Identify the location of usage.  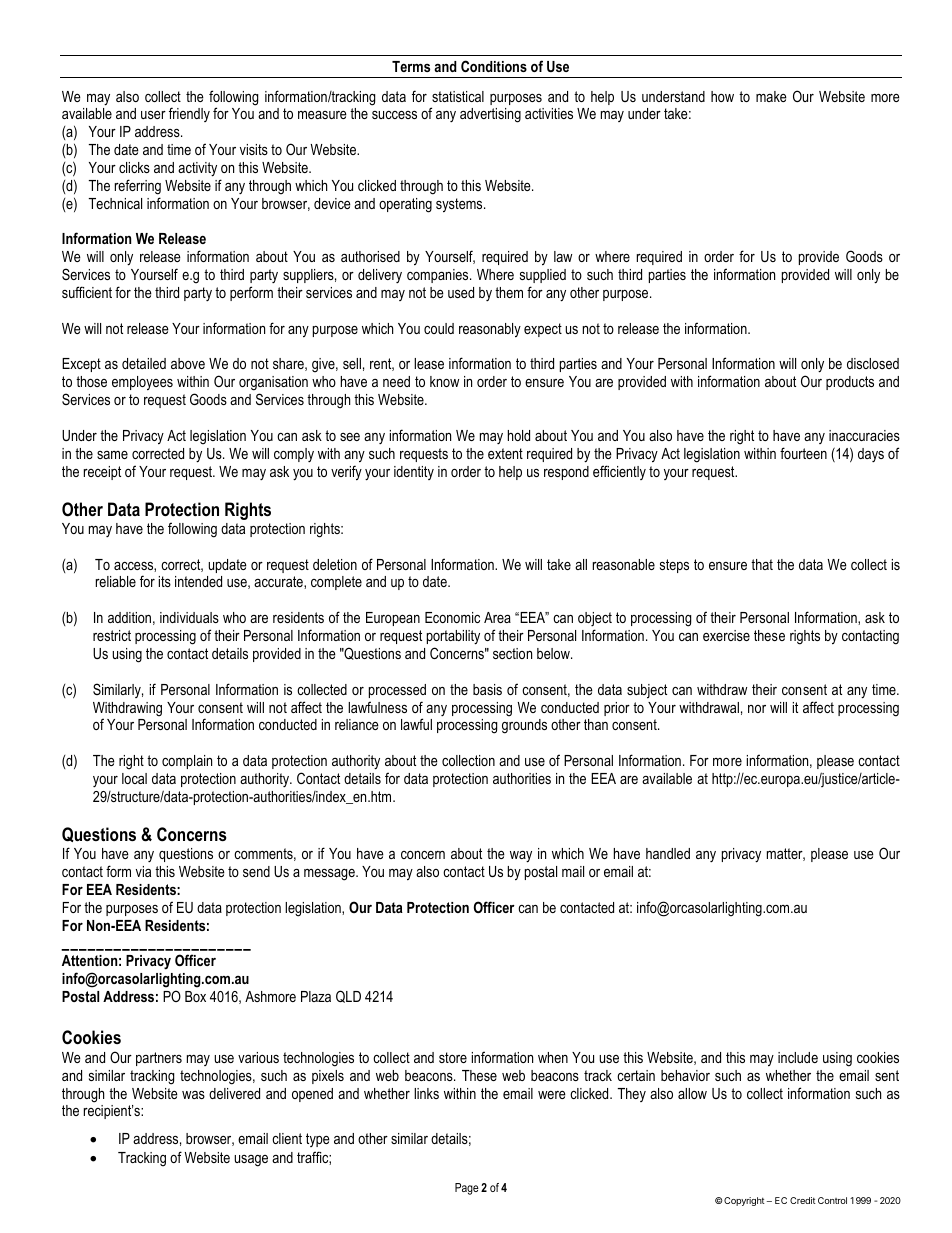
(251, 1161).
